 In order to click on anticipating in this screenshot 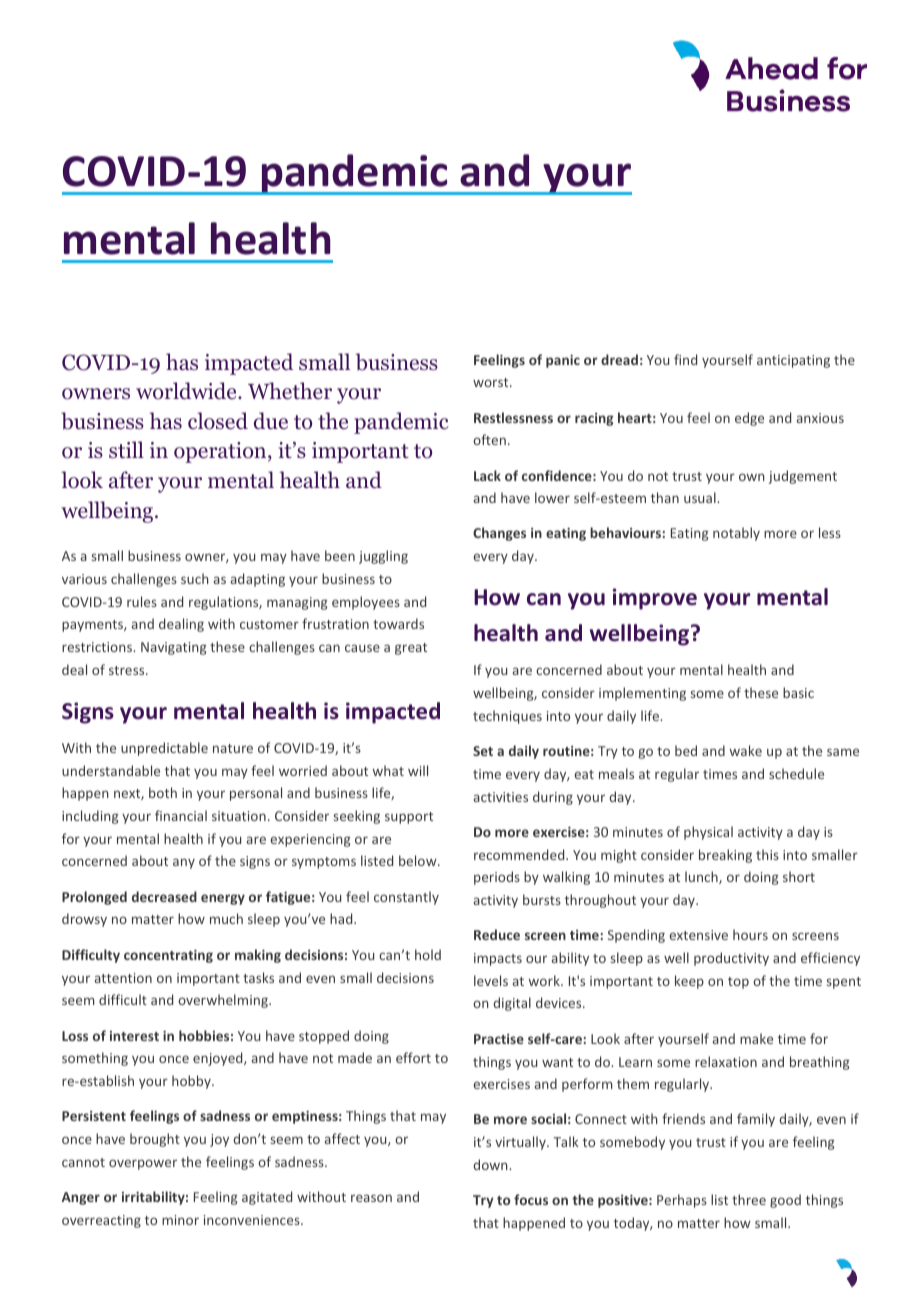, I will do `click(793, 361)`.
